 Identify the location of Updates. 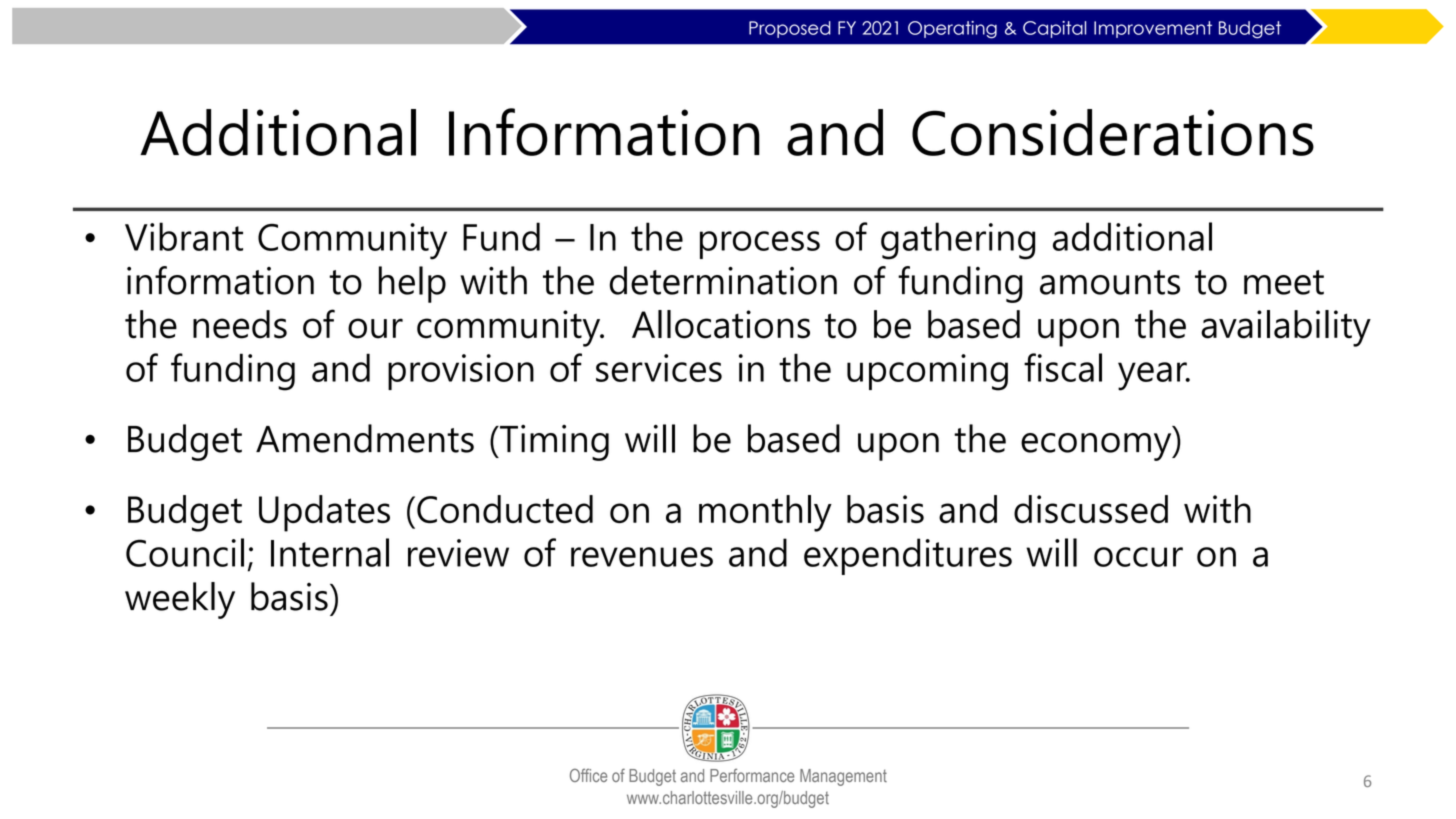
(324, 513).
